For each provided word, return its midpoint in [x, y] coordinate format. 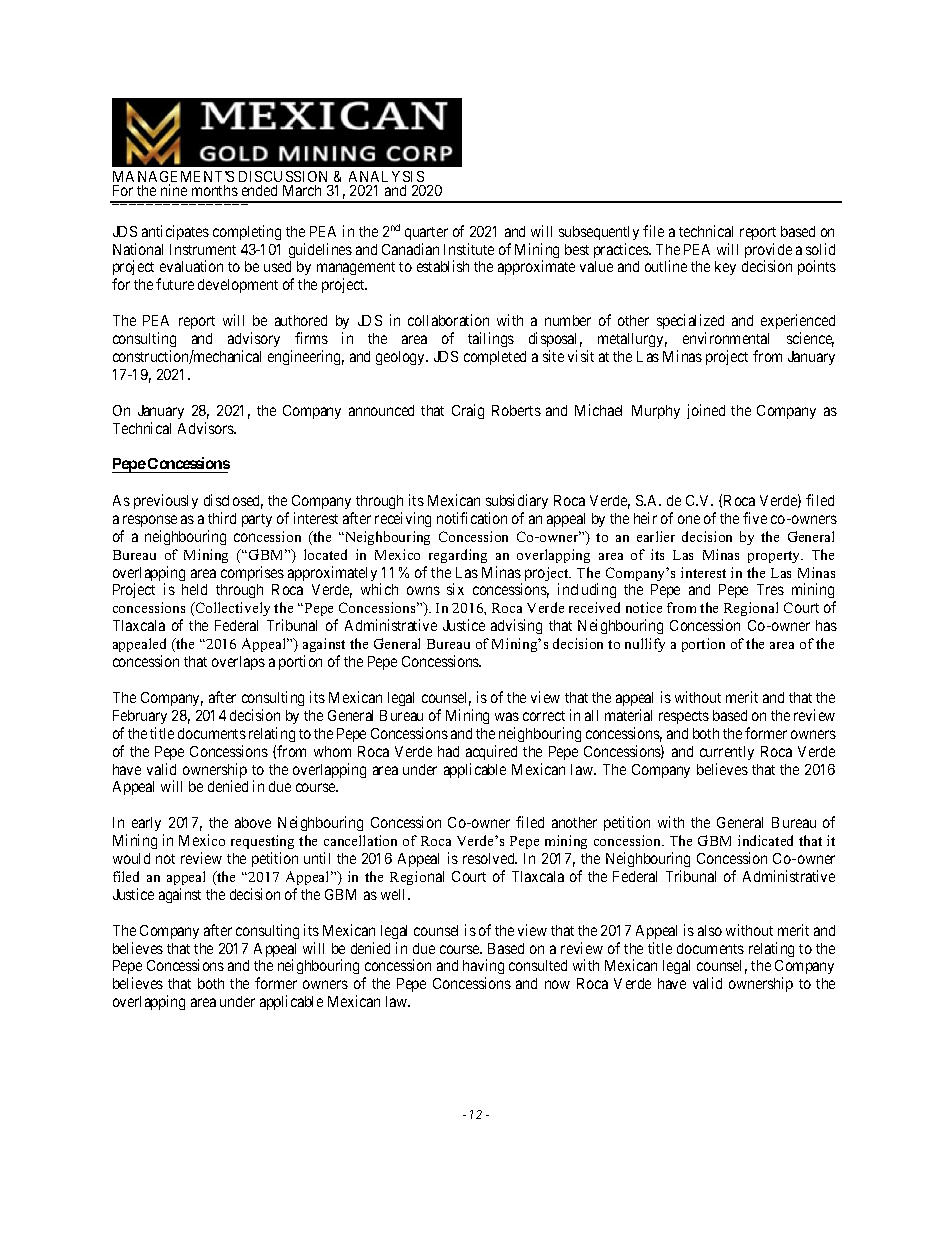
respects [684, 717]
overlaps [238, 663]
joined [706, 411]
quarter [426, 233]
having [483, 968]
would [131, 858]
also [710, 930]
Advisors [206, 428]
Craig [468, 411]
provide [768, 252]
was [507, 716]
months [215, 190]
